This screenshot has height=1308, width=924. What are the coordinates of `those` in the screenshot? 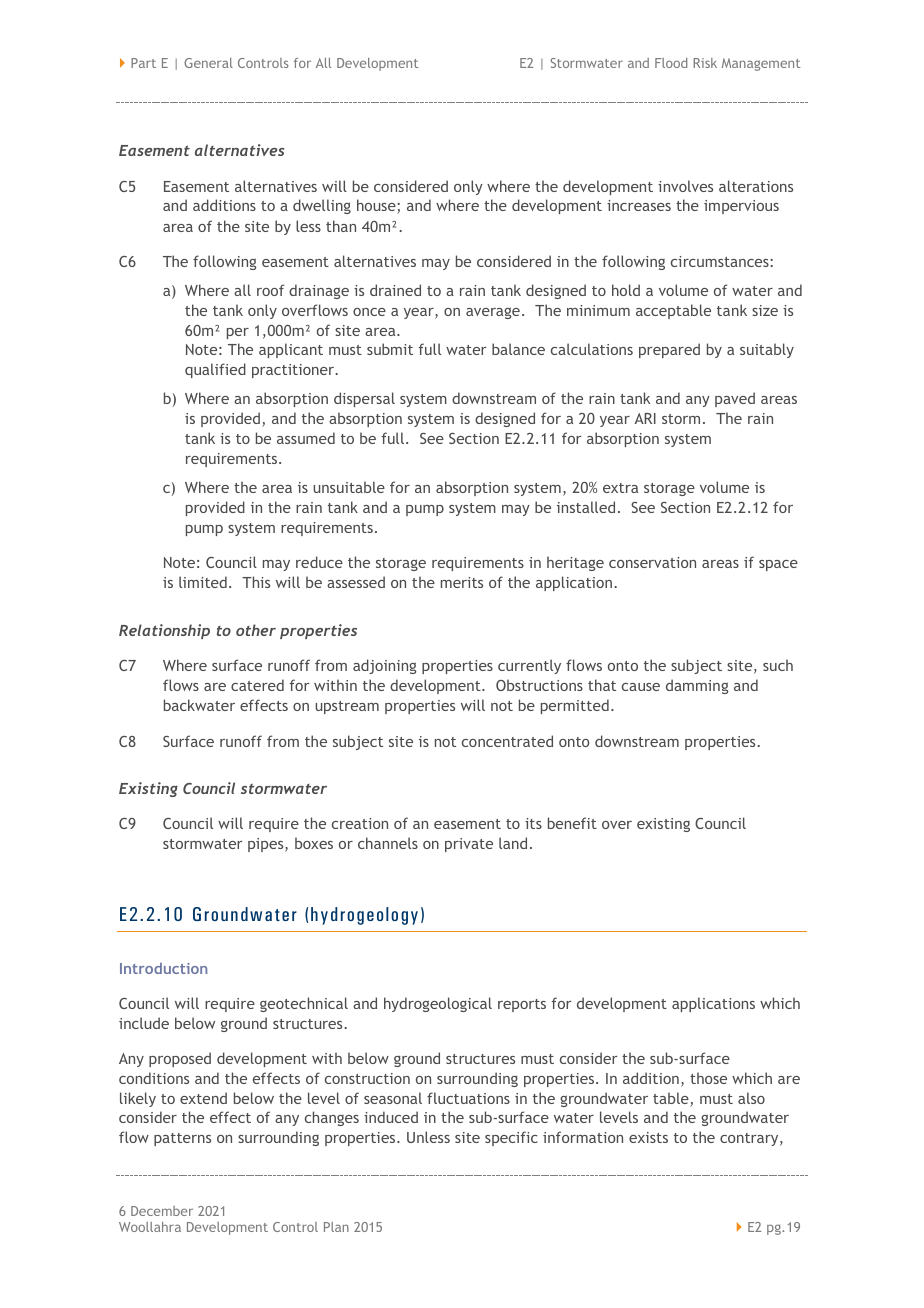 It's located at (708, 1078).
